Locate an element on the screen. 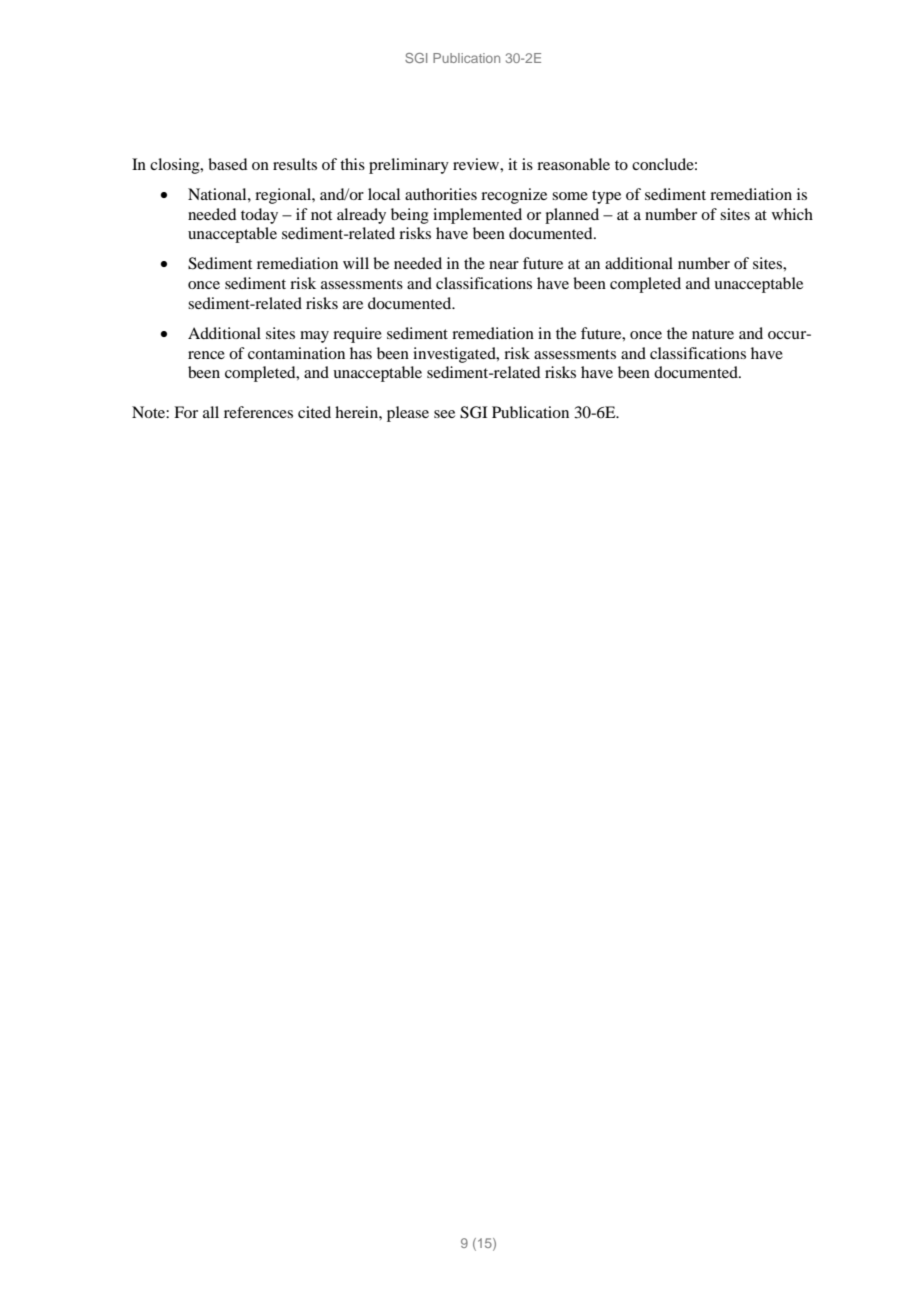  nature is located at coordinates (713, 334).
